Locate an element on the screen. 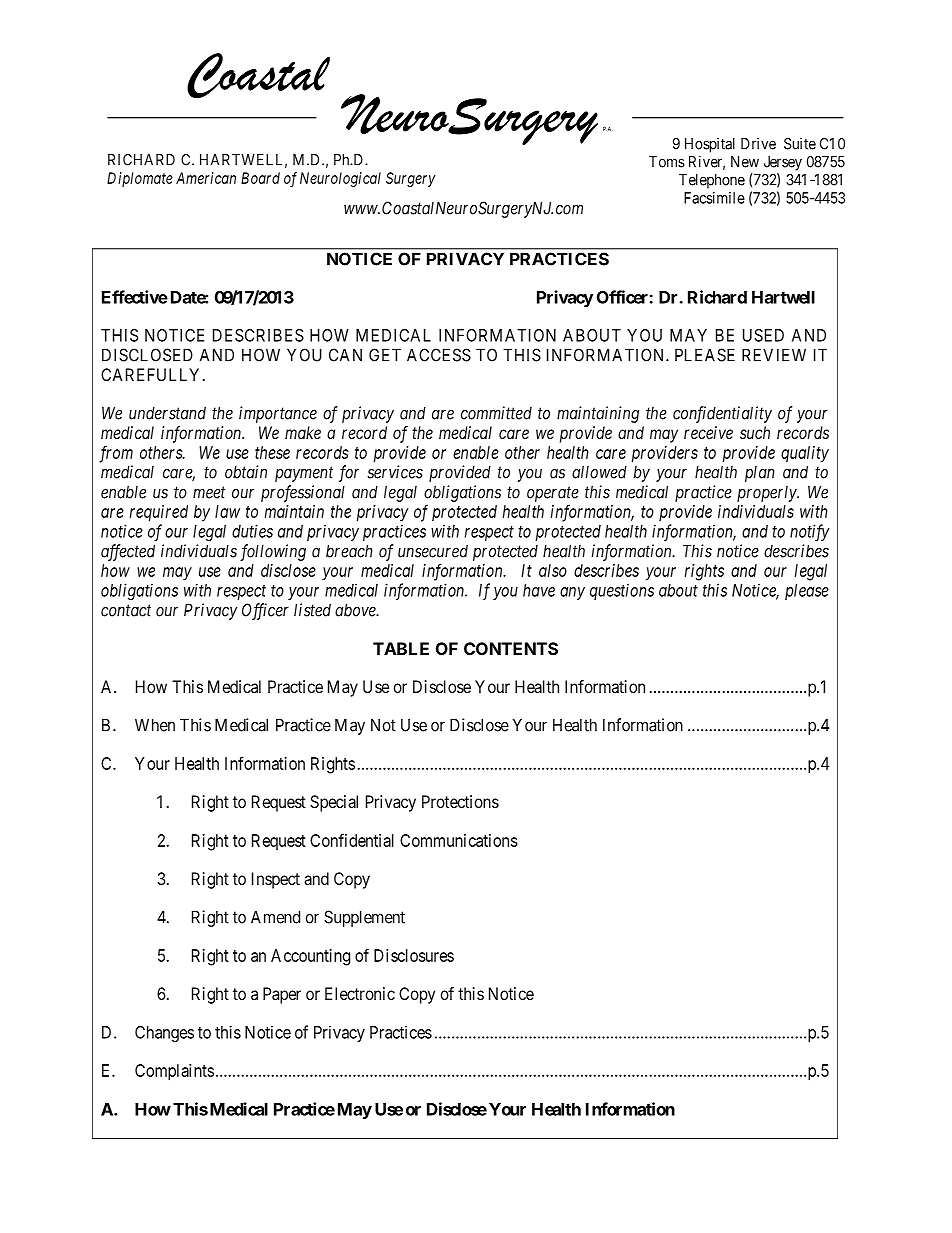 Image resolution: width=952 pixels, height=1233 pixels. unsecured is located at coordinates (433, 551).
